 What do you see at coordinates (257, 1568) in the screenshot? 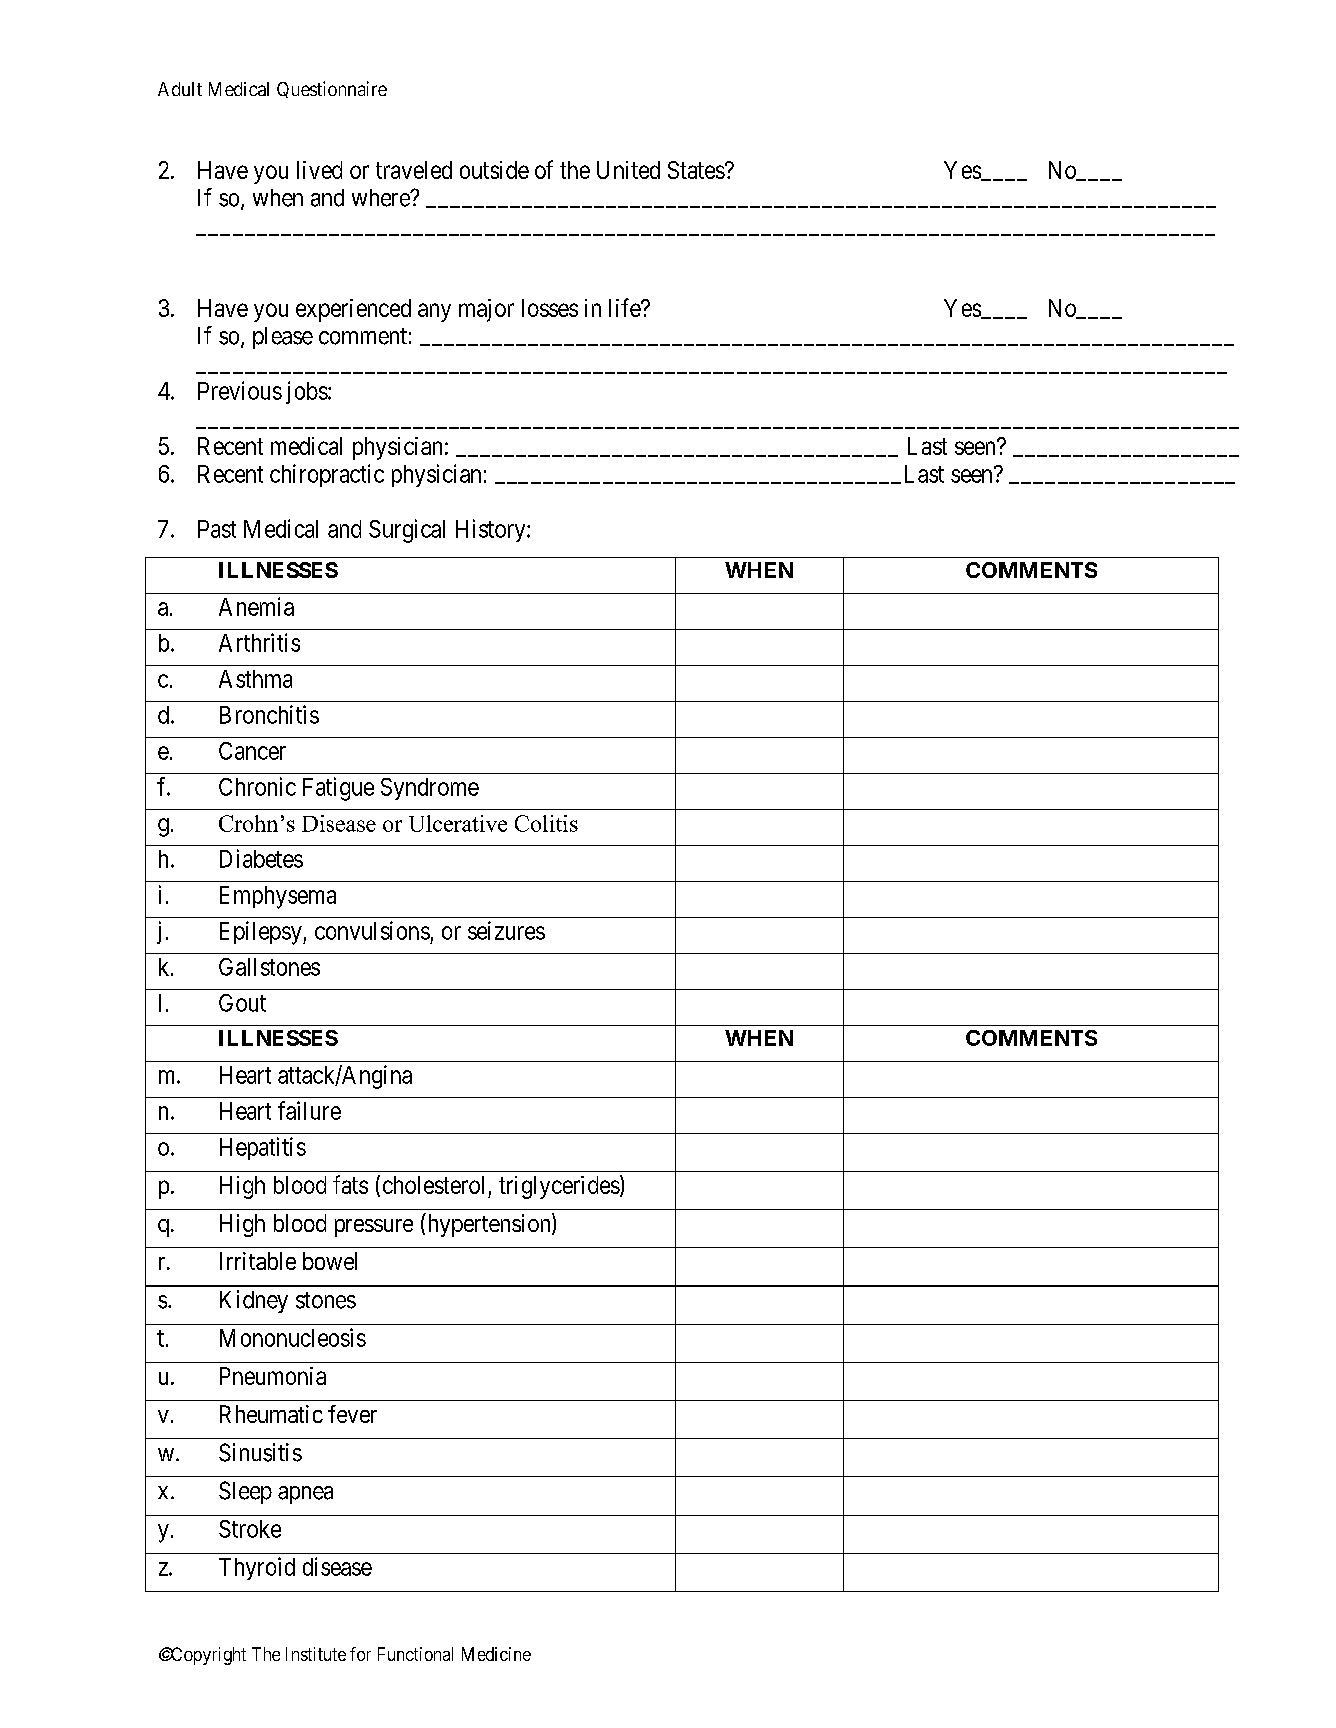
I see `Thyroid` at bounding box center [257, 1568].
